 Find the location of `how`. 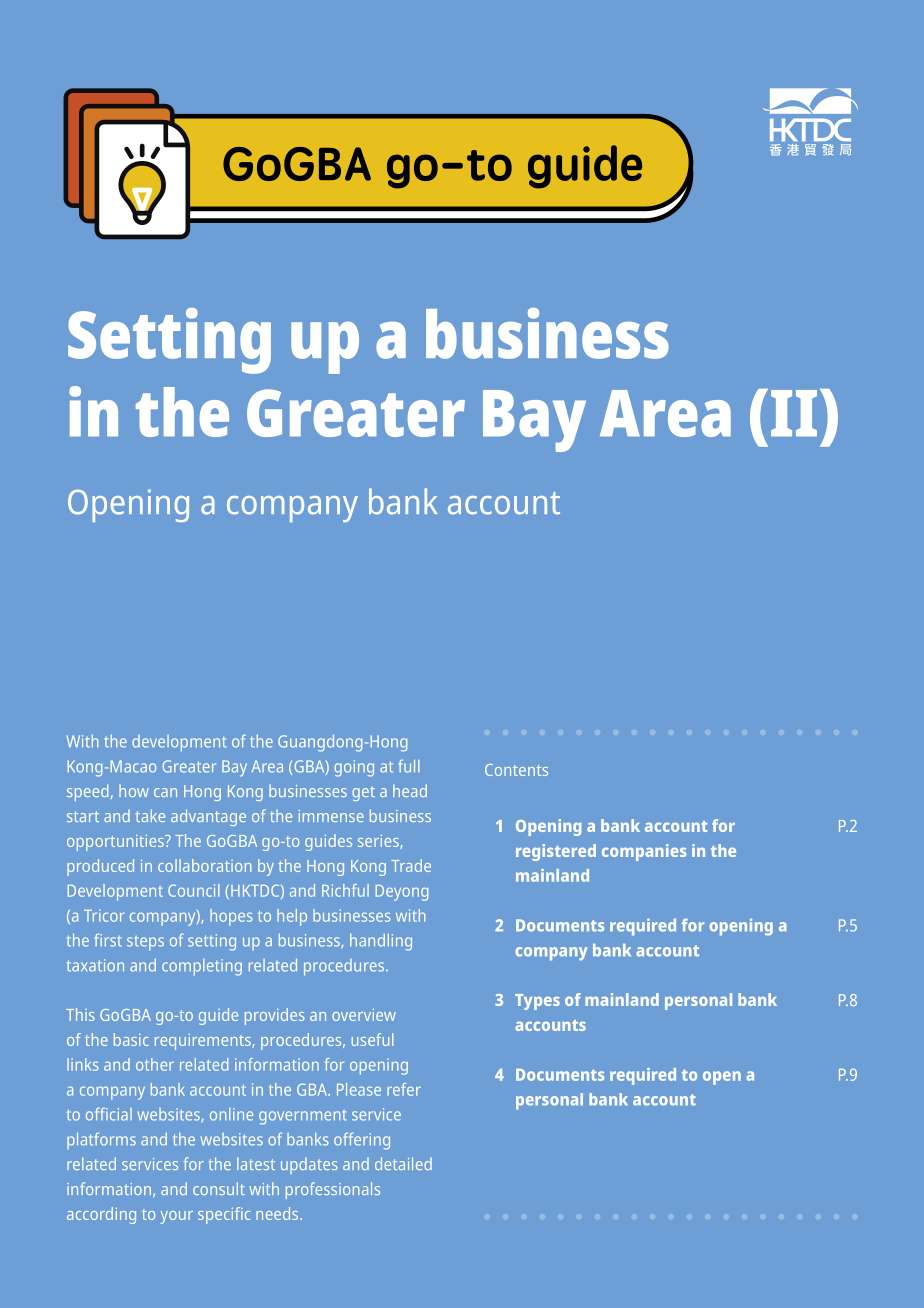

how is located at coordinates (134, 790).
